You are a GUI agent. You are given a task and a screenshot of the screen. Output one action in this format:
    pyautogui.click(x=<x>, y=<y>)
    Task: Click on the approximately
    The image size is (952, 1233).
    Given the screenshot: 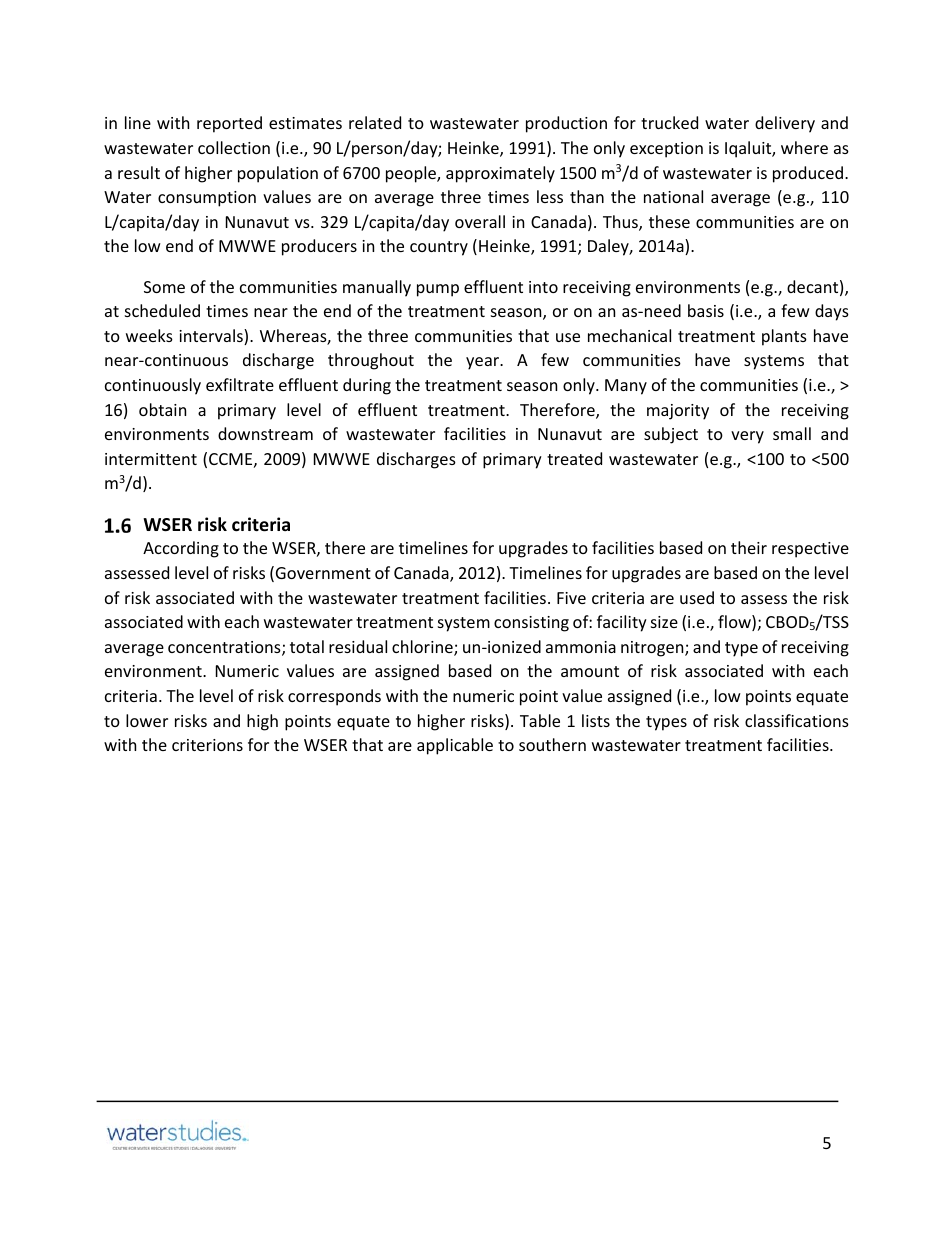 What is the action you would take?
    pyautogui.click(x=500, y=174)
